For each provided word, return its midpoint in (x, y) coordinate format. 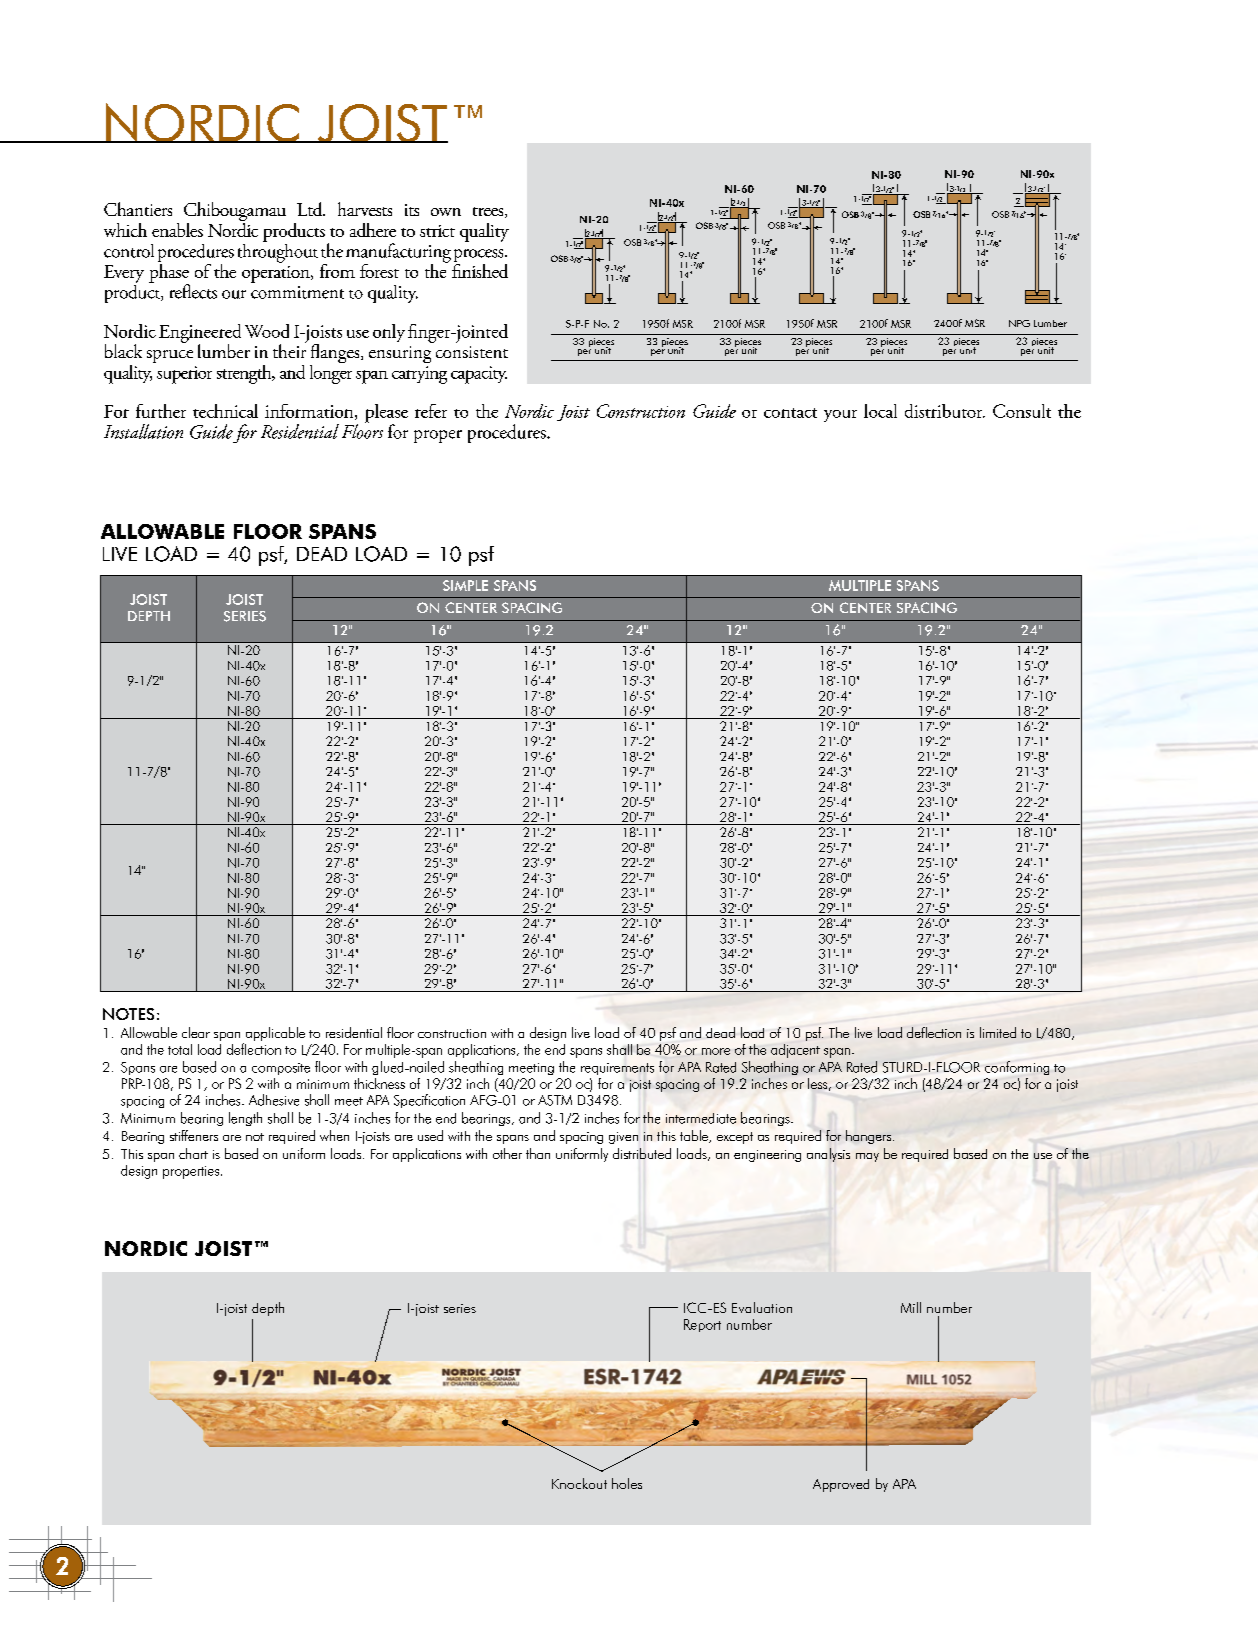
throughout (278, 252)
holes (627, 1483)
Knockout (579, 1483)
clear (196, 1032)
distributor (945, 411)
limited (998, 1032)
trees (489, 212)
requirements (617, 1069)
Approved (841, 1485)
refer (431, 411)
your (840, 416)
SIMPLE (465, 585)
